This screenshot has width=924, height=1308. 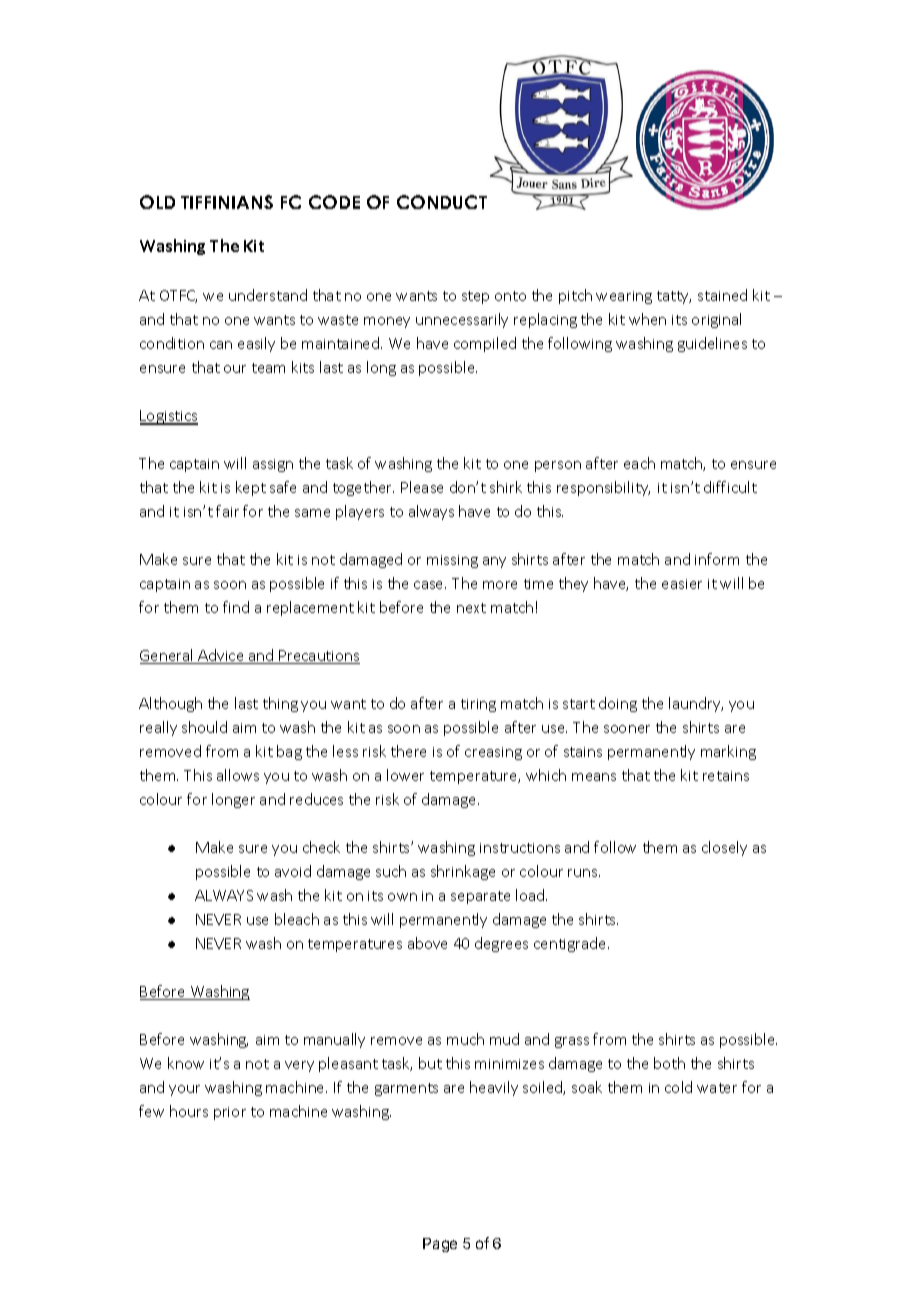 I want to click on avoid, so click(x=293, y=871).
